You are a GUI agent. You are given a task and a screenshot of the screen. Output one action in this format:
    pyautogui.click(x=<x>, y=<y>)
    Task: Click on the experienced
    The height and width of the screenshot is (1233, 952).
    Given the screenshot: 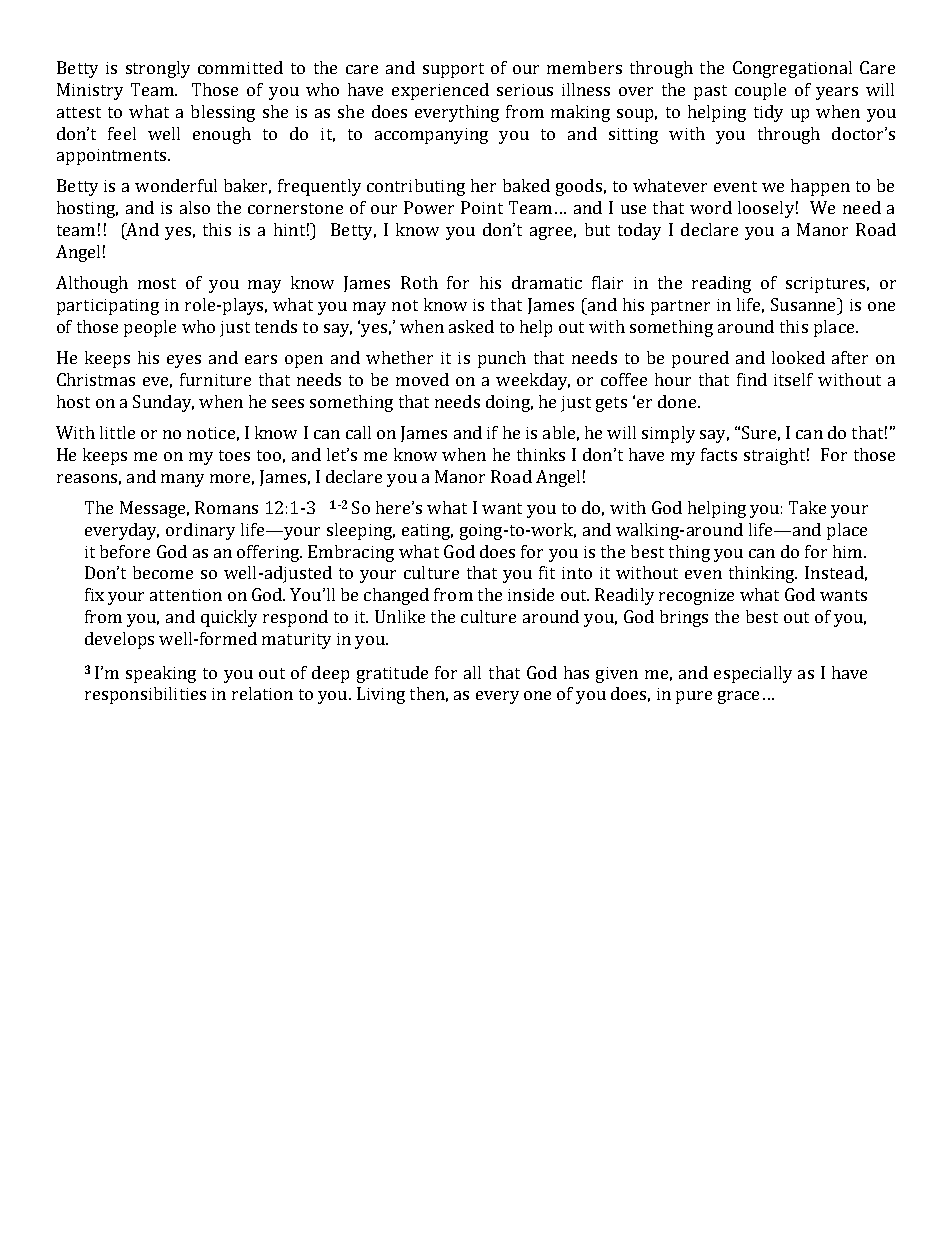 What is the action you would take?
    pyautogui.click(x=440, y=91)
